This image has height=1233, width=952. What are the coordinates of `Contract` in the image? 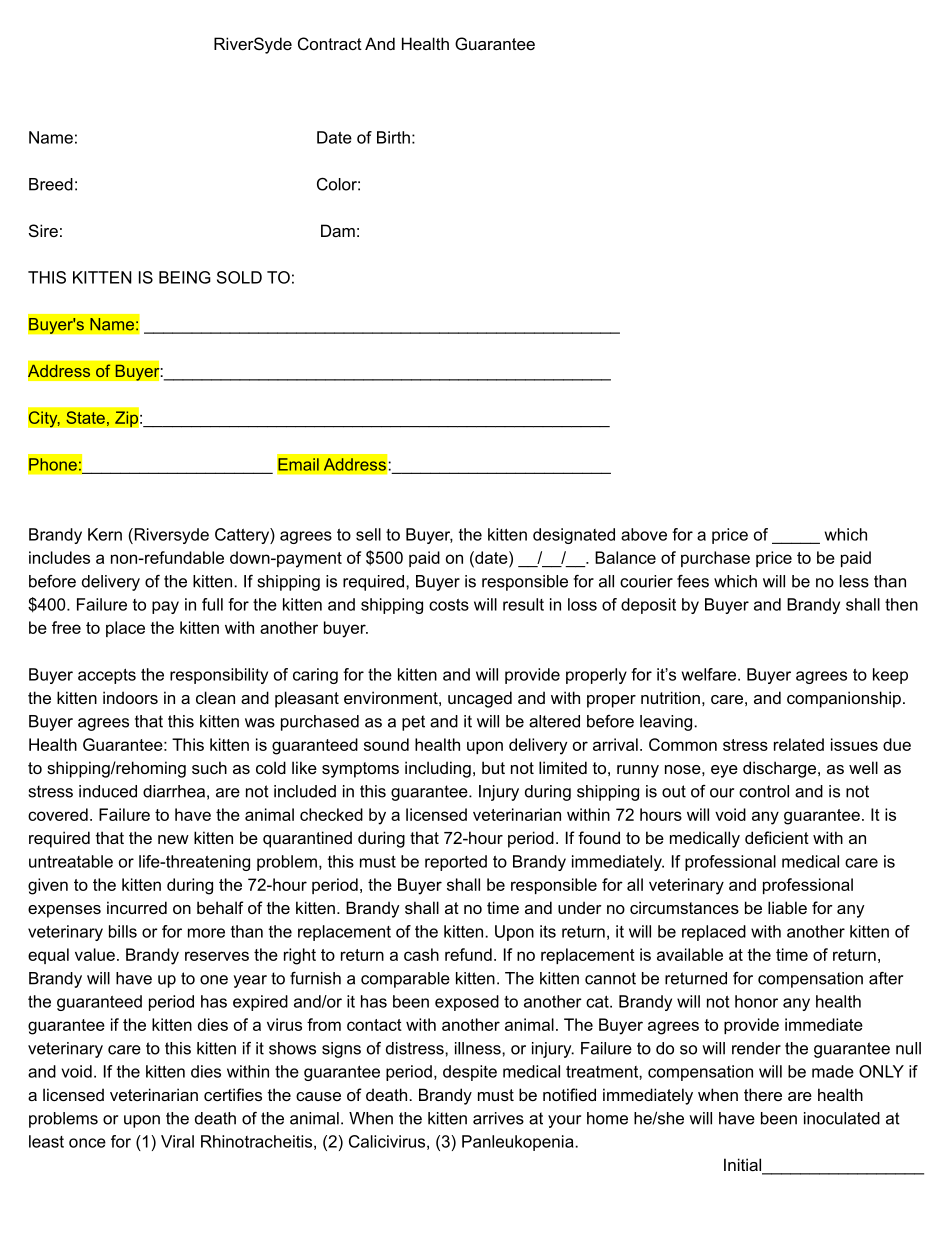 It's located at (330, 43).
